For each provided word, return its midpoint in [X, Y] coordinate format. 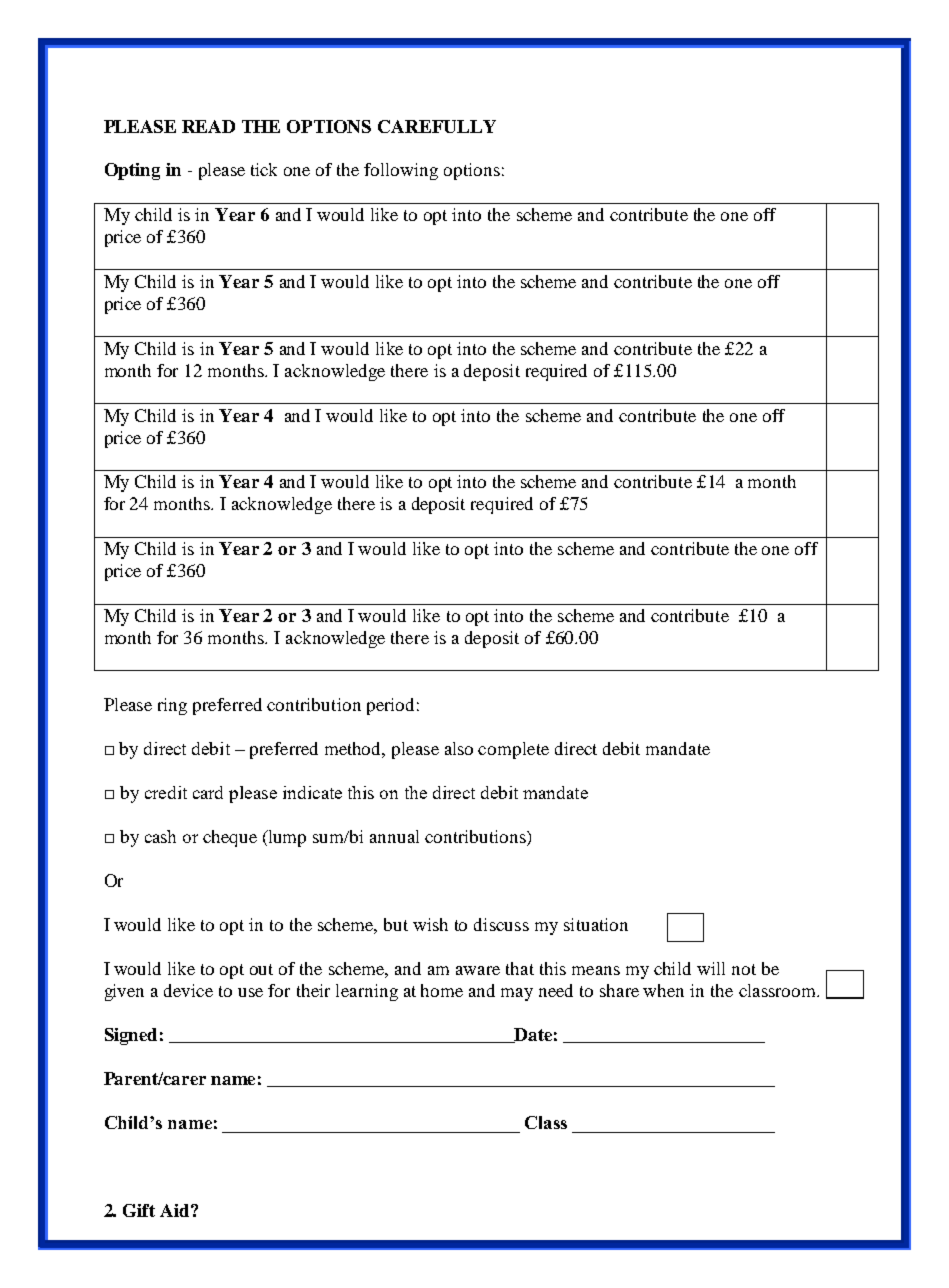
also [459, 748]
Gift [139, 1210]
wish [430, 924]
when [663, 990]
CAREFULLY [437, 126]
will [711, 968]
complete [513, 750]
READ [208, 126]
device [188, 990]
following [401, 171]
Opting [132, 171]
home [442, 990]
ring [172, 706]
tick [264, 169]
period [390, 706]
